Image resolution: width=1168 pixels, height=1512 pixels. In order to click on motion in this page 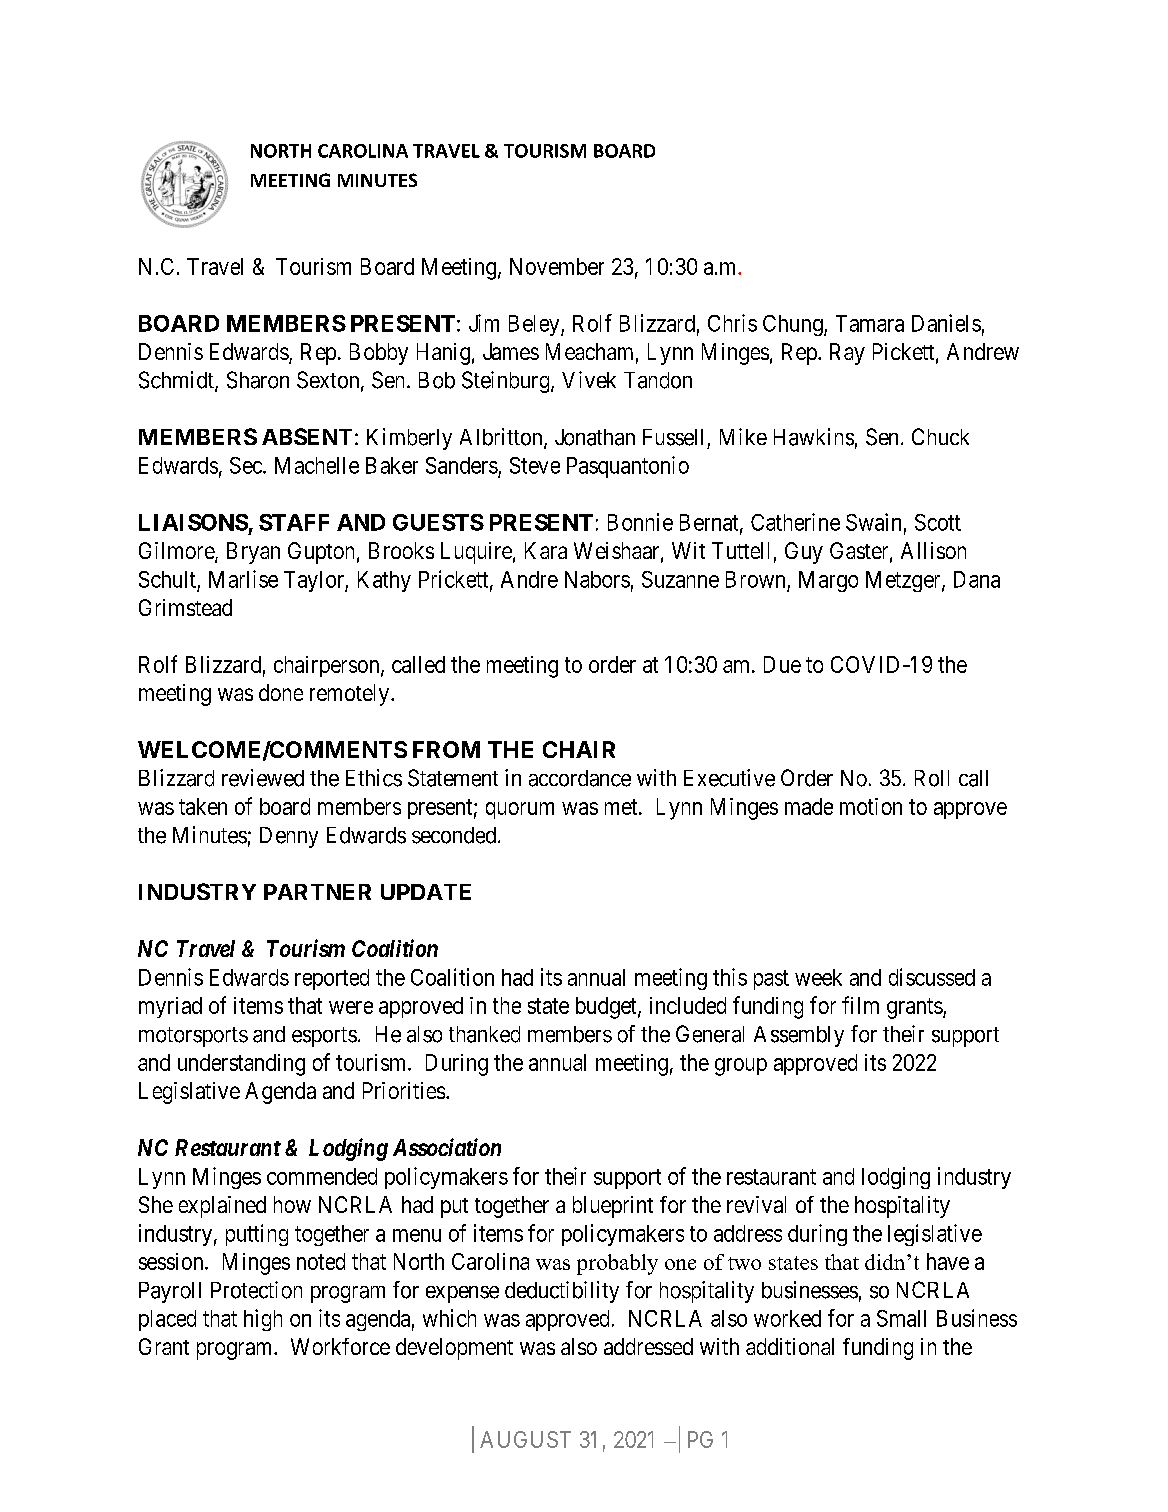, I will do `click(871, 806)`.
